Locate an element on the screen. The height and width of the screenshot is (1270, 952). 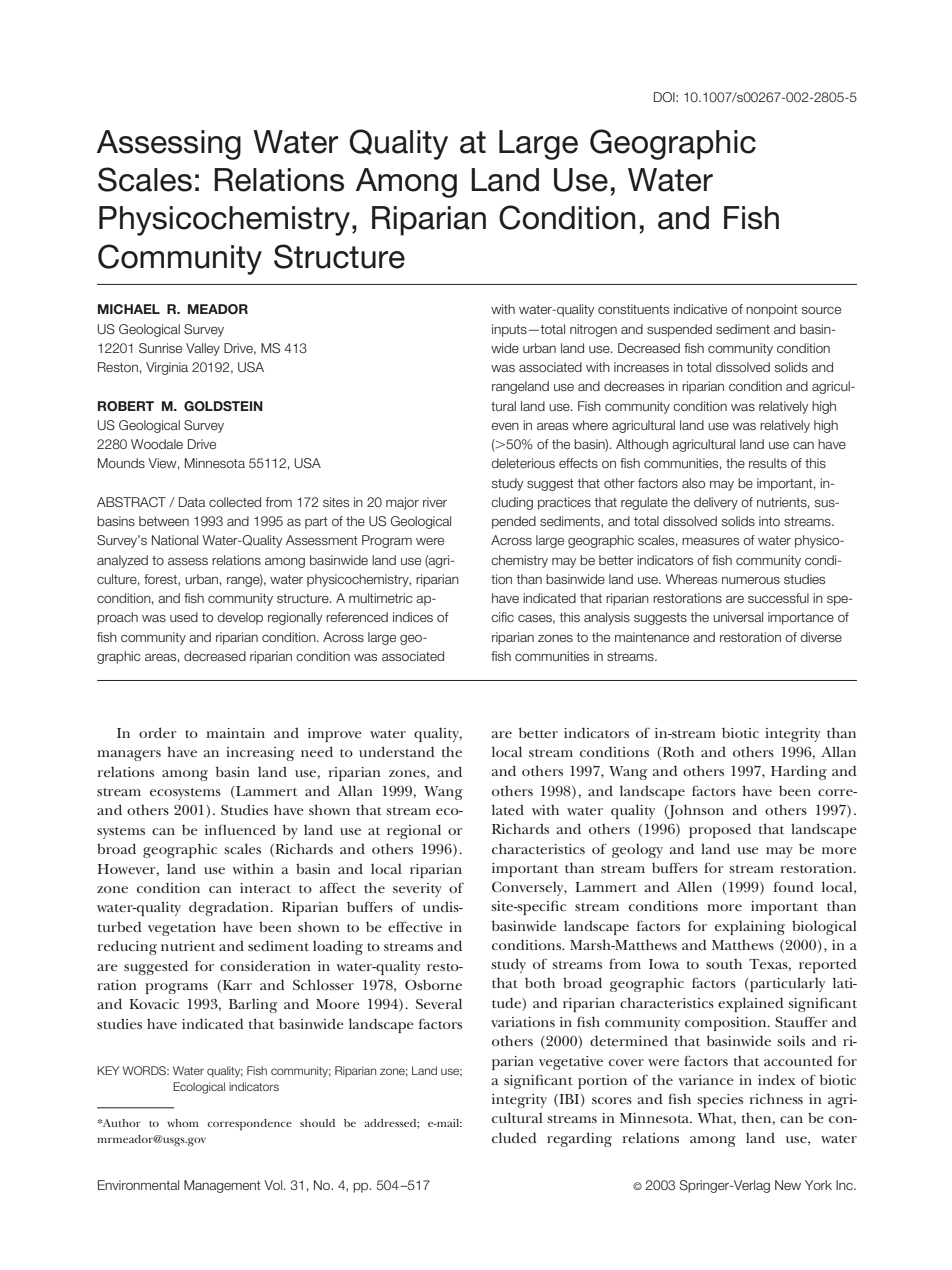
Valley is located at coordinates (203, 349).
